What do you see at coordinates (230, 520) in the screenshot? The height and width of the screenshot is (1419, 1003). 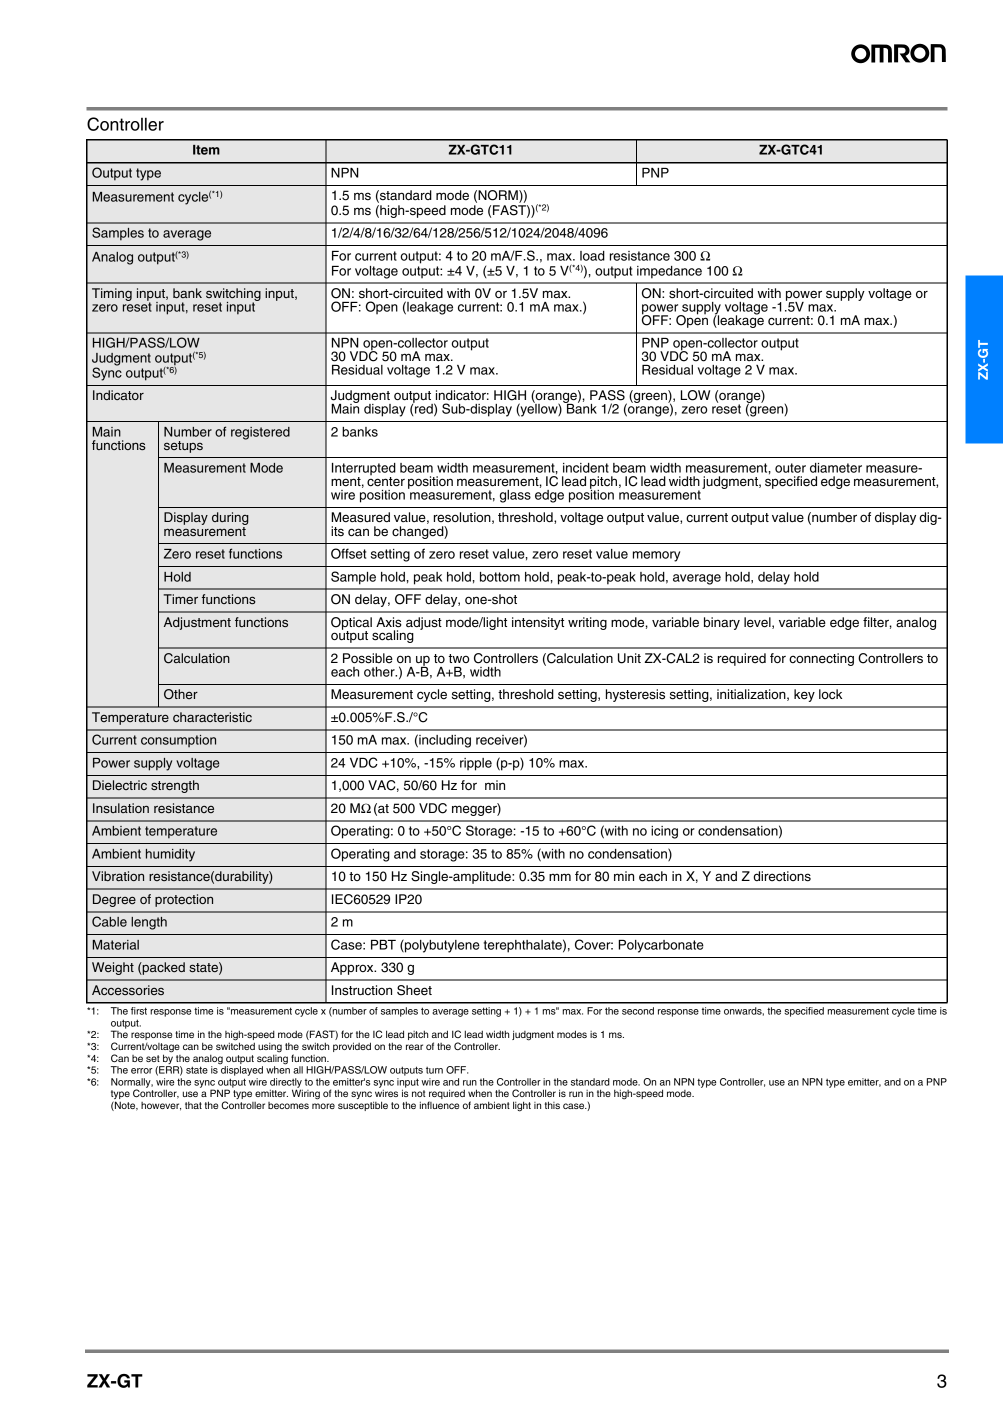 I see `during` at bounding box center [230, 520].
